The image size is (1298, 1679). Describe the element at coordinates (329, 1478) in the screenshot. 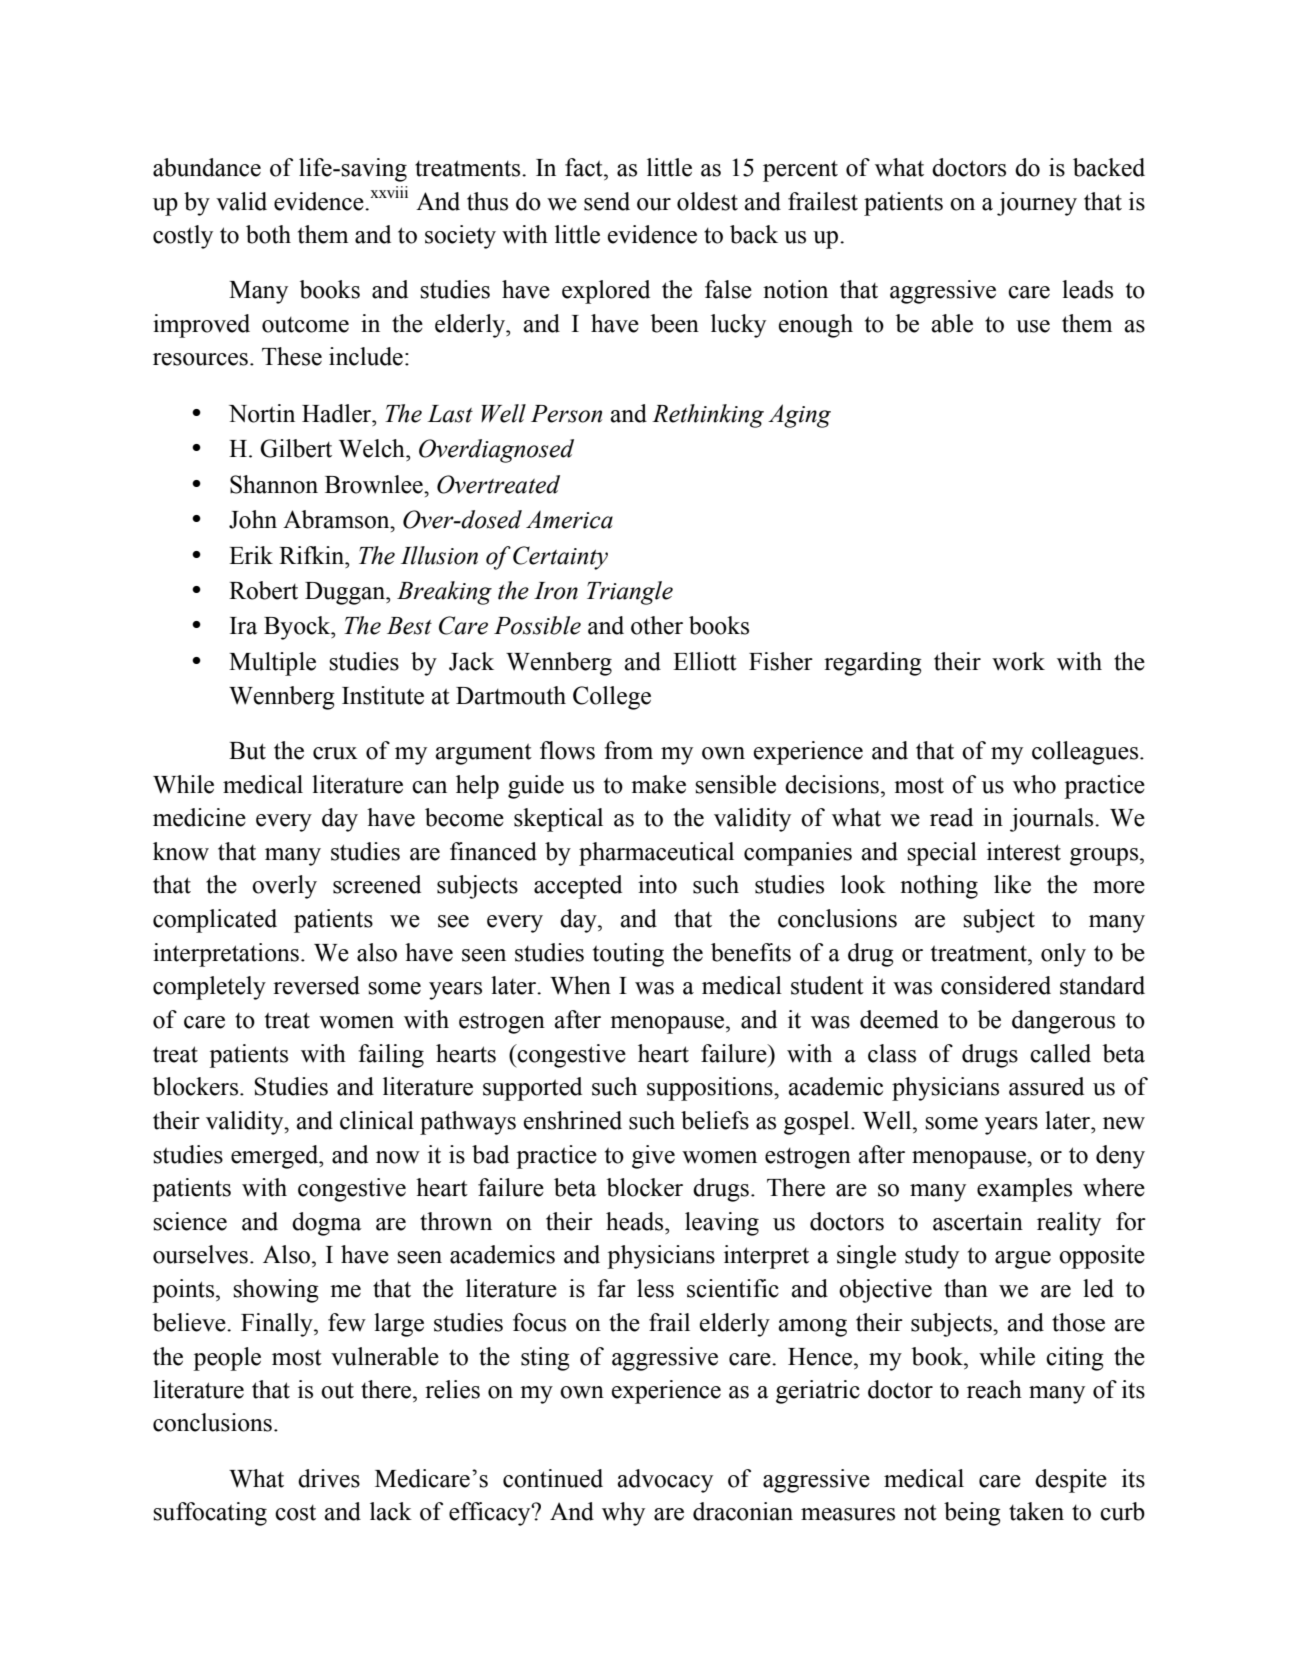

I see `drives` at that location.
